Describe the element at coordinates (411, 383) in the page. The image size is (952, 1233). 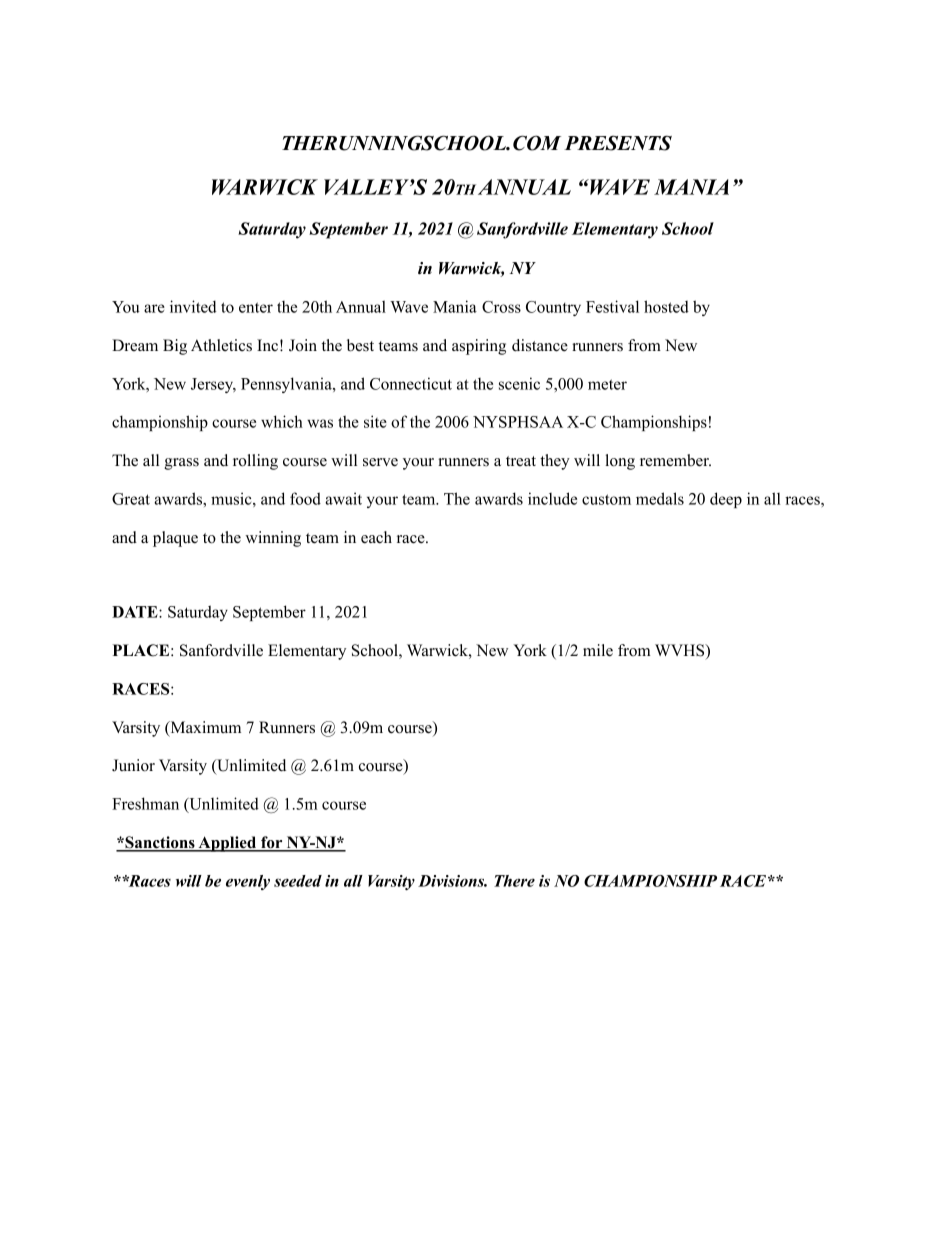
I see `Connecticut` at that location.
